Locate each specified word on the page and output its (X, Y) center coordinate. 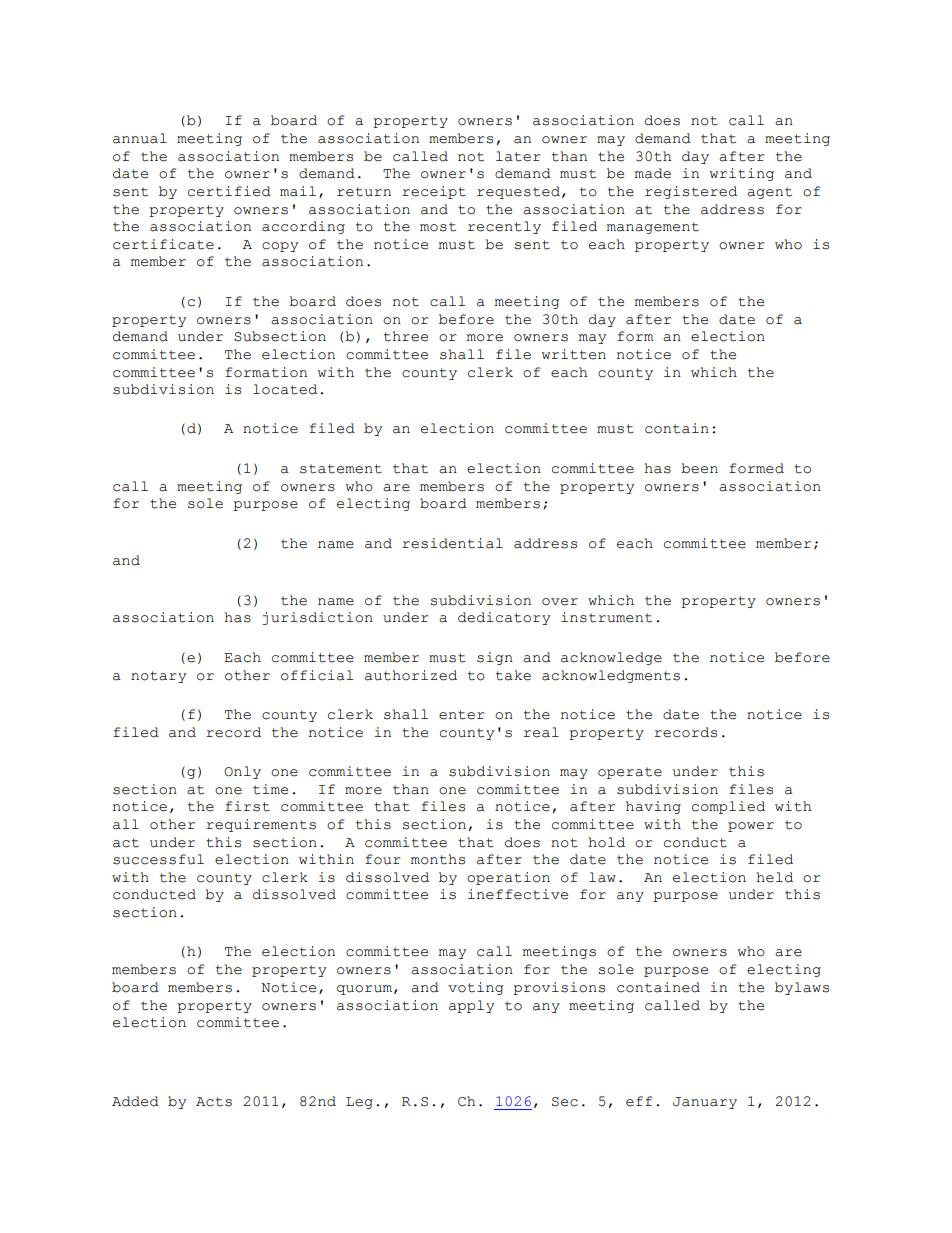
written (574, 354)
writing (742, 174)
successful (158, 859)
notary (158, 677)
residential (452, 543)
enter (462, 715)
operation (508, 878)
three (406, 336)
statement (341, 469)
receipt (434, 192)
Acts (214, 1102)
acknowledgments (611, 676)
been (699, 468)
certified (229, 191)
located (285, 389)
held (775, 877)
